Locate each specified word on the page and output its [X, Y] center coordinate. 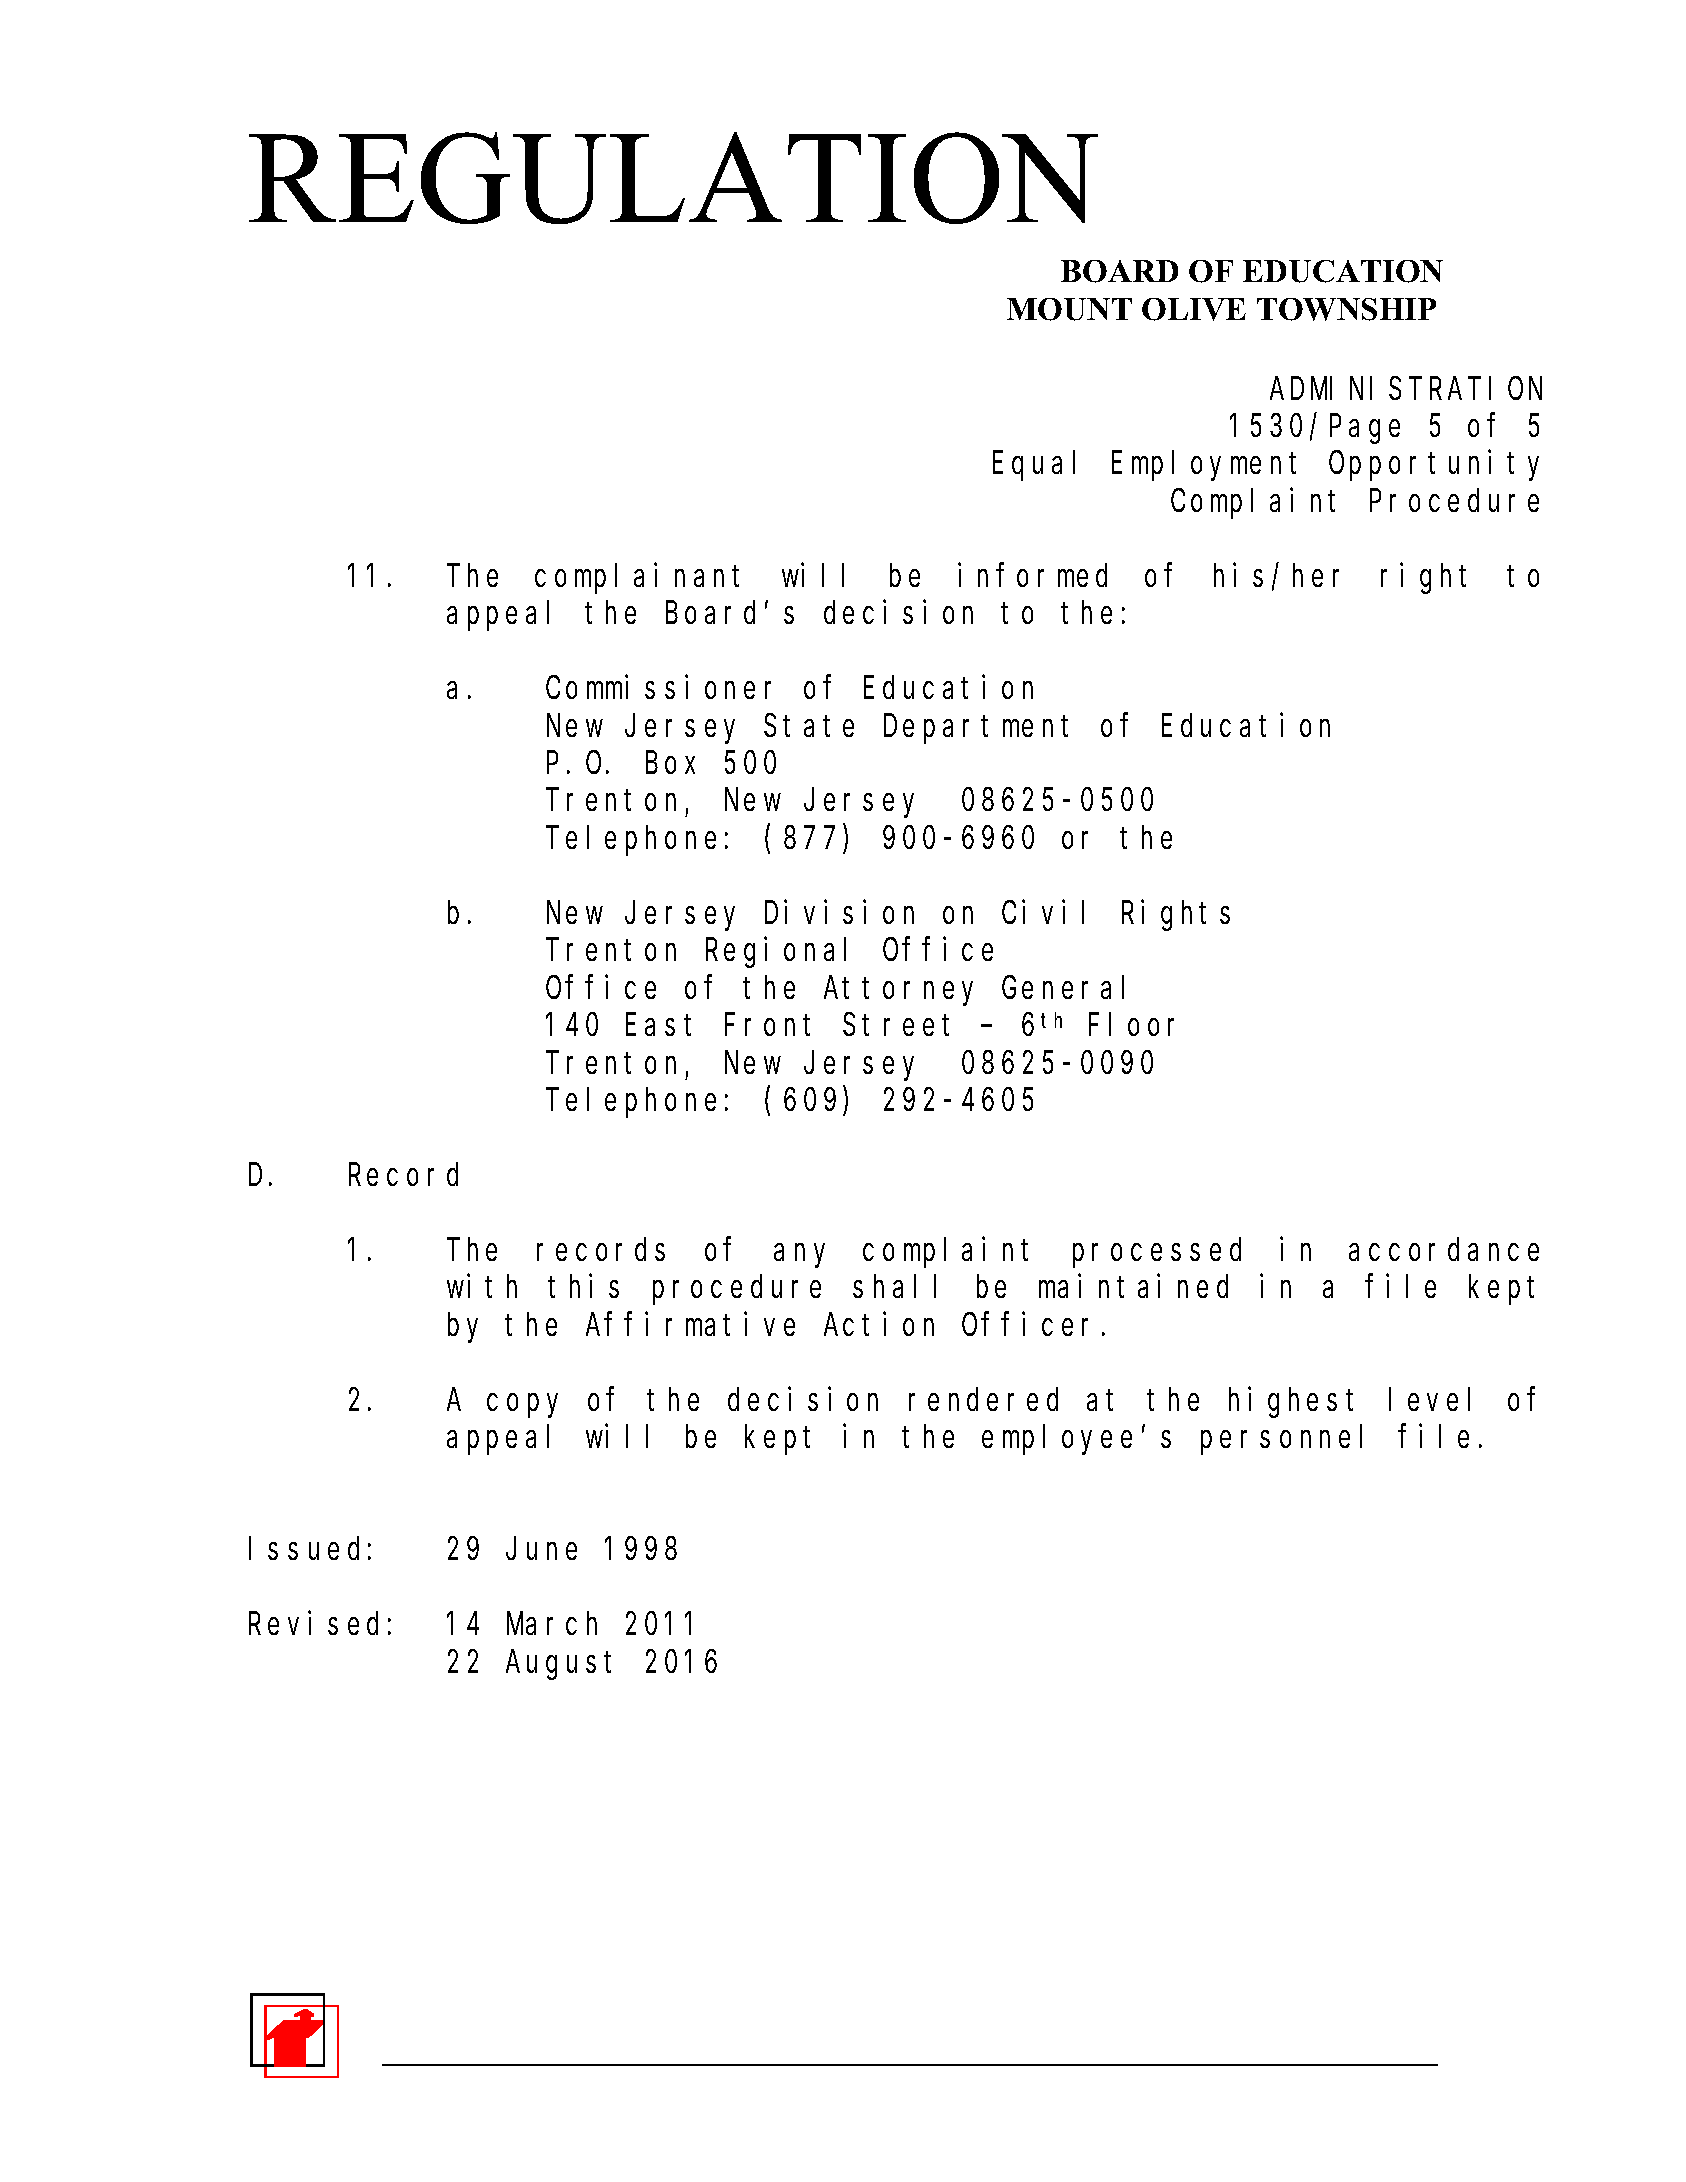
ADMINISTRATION [1406, 389]
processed [1157, 1253]
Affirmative [690, 1324]
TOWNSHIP [1346, 309]
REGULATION [673, 178]
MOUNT [1069, 309]
